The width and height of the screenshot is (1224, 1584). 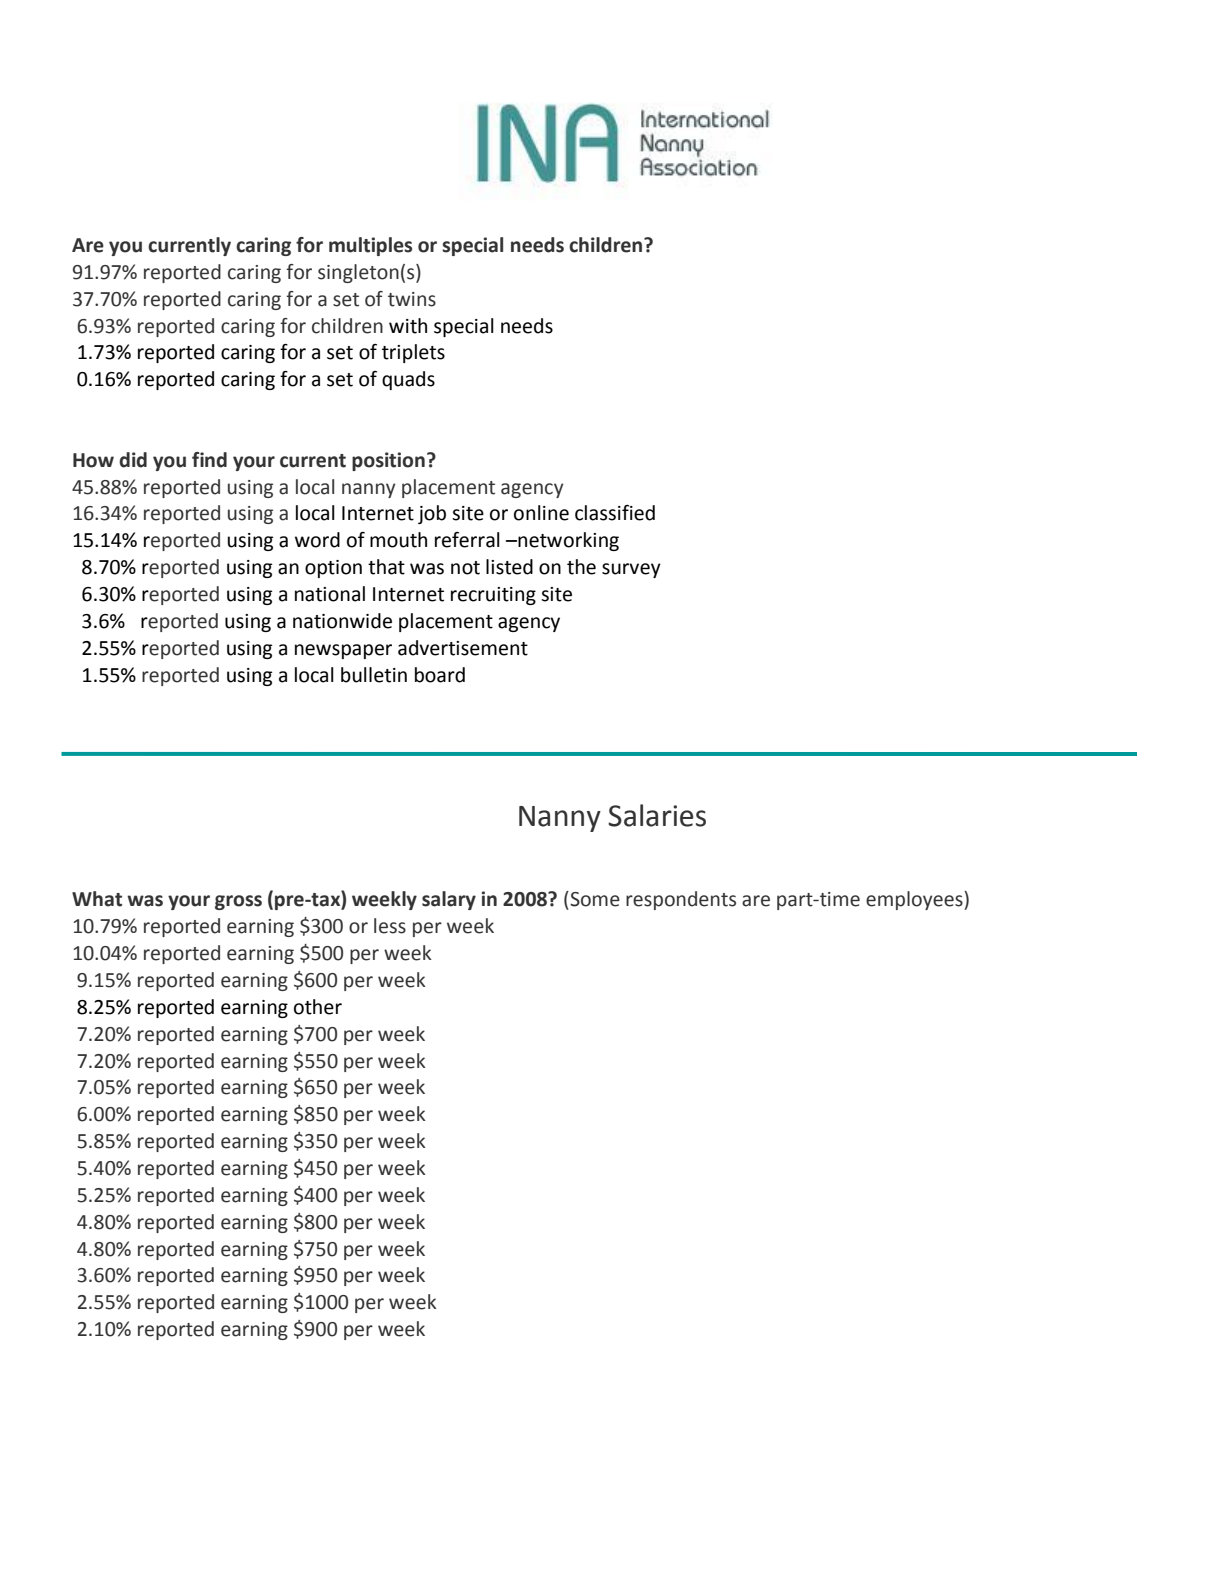 What do you see at coordinates (390, 926) in the screenshot?
I see `less` at bounding box center [390, 926].
